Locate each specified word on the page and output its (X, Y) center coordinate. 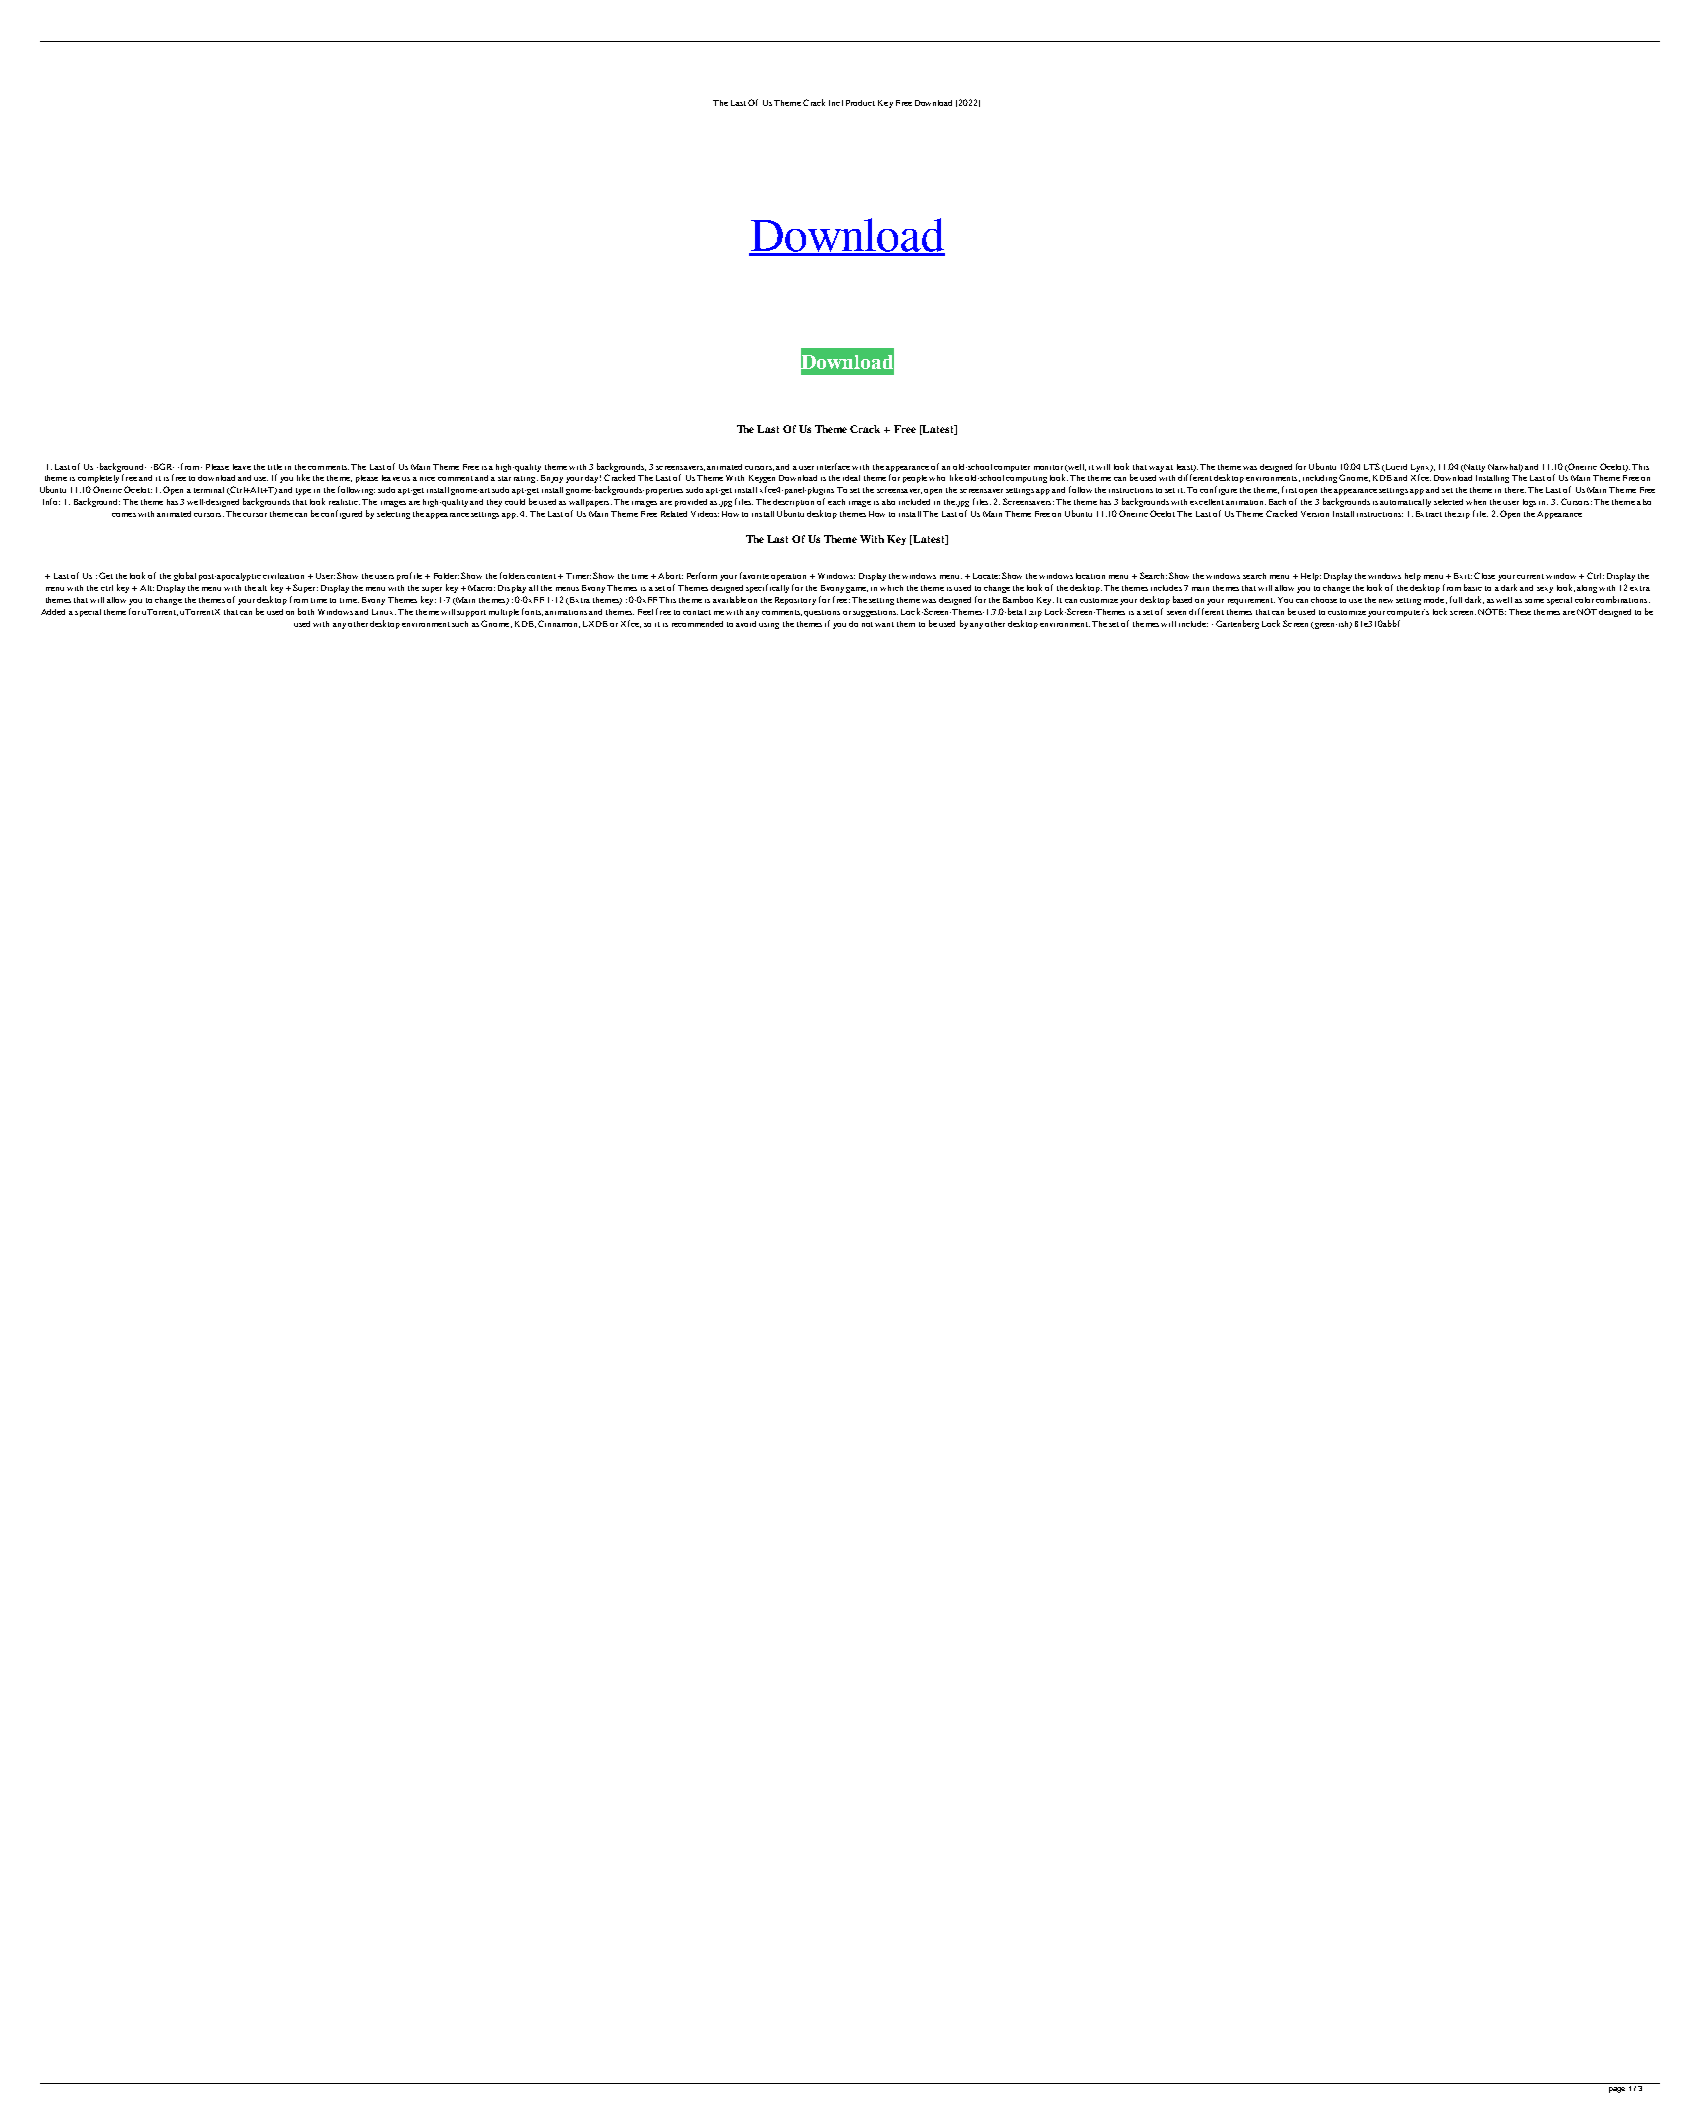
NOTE (1492, 611)
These (1520, 612)
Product (860, 103)
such (460, 624)
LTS (1372, 466)
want (884, 624)
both (306, 611)
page (1617, 2090)
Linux (384, 612)
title (275, 467)
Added (53, 612)
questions (822, 613)
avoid (746, 624)
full (1456, 599)
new (1386, 601)
